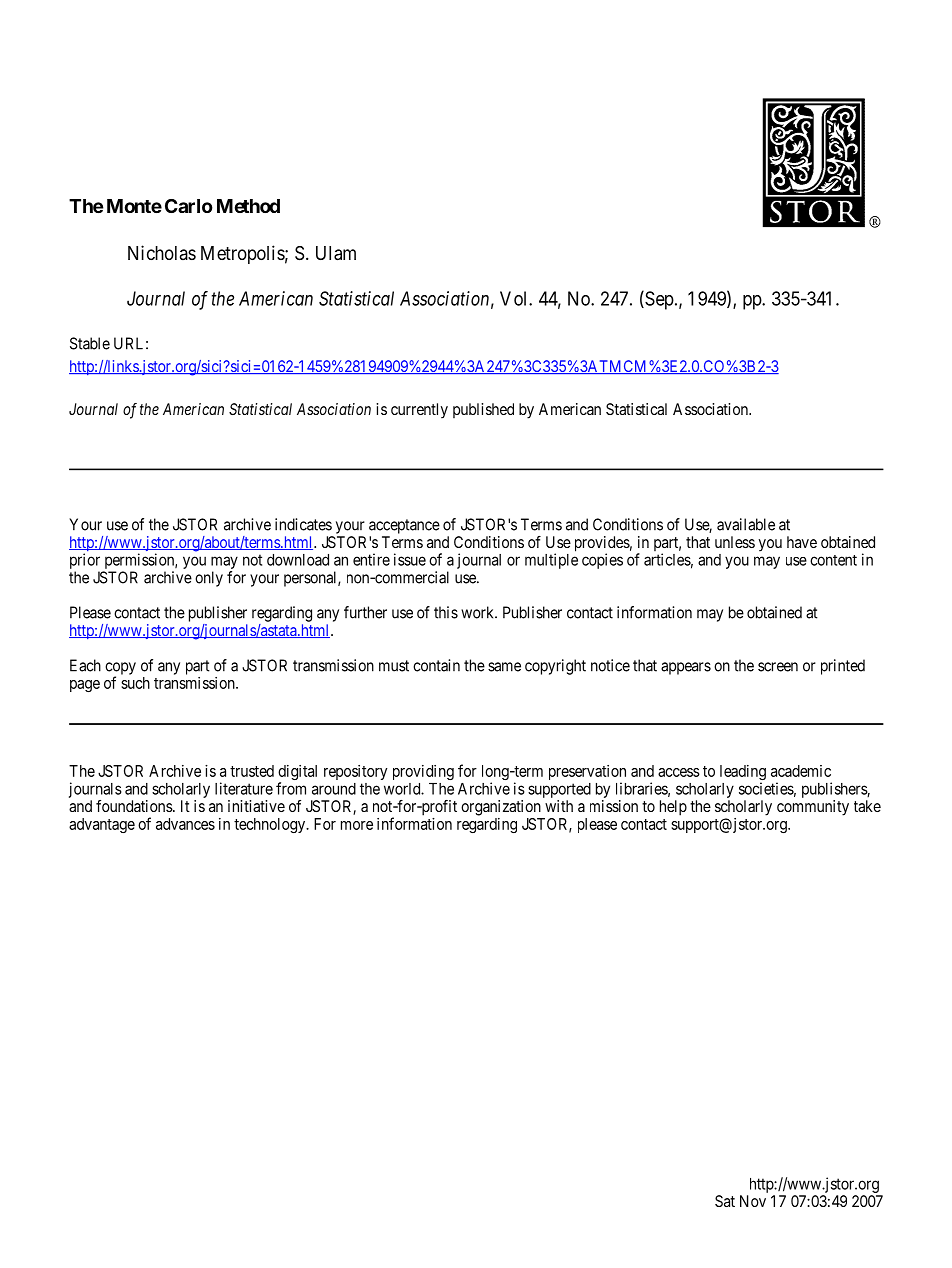  What do you see at coordinates (162, 252) in the page?
I see `Nicholas` at bounding box center [162, 252].
